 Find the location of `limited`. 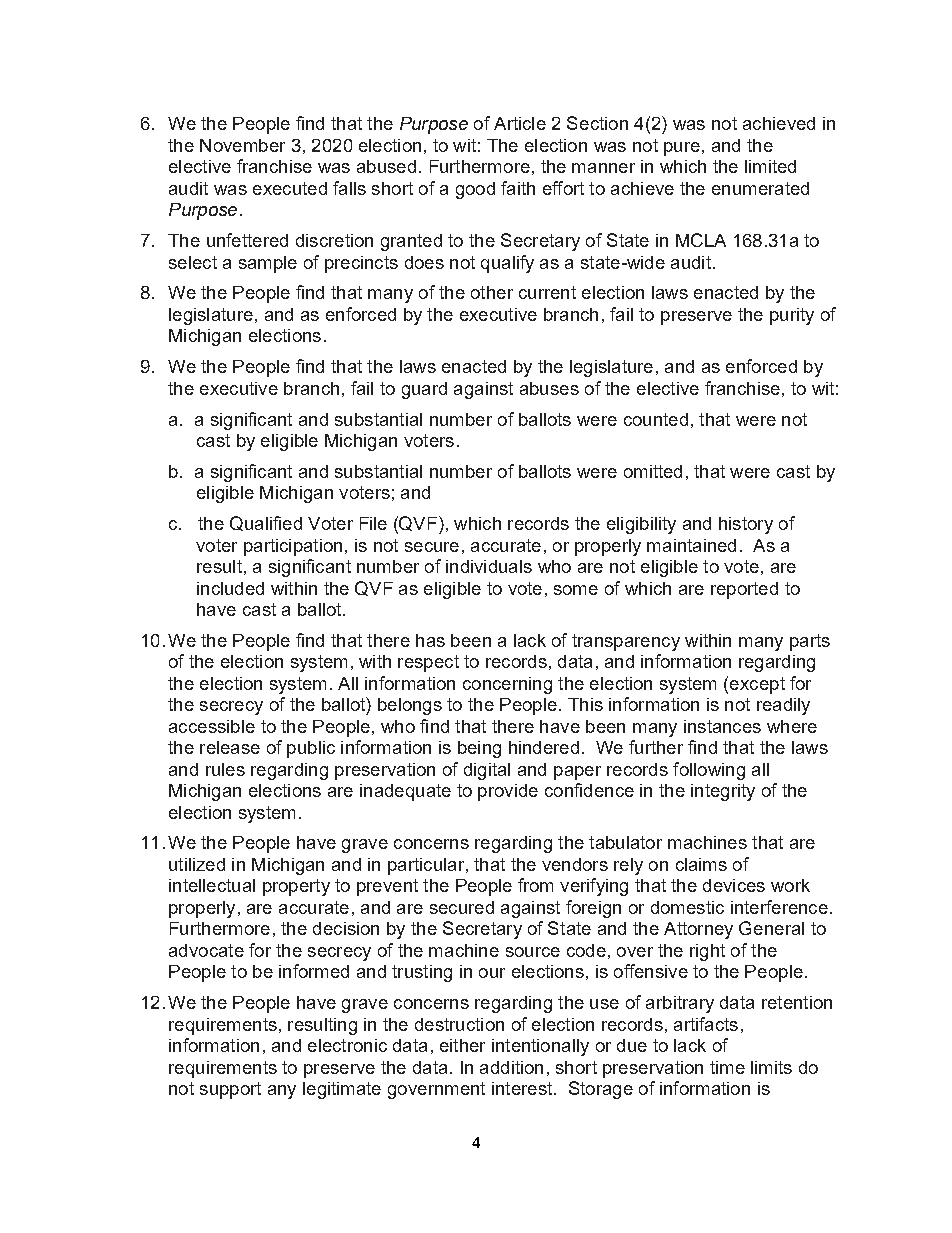

limited is located at coordinates (770, 166).
